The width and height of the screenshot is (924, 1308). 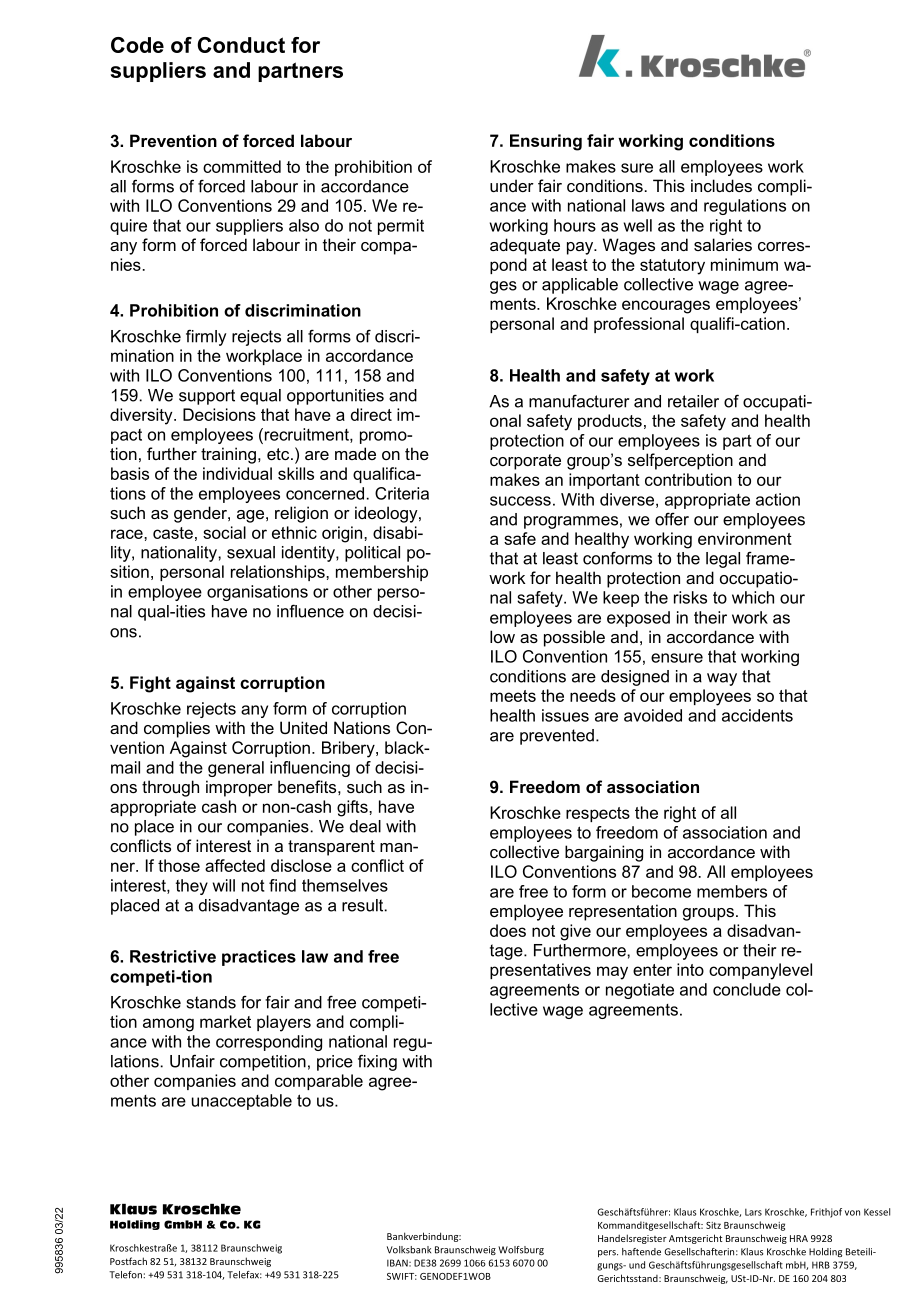 What do you see at coordinates (508, 930) in the screenshot?
I see `does` at bounding box center [508, 930].
